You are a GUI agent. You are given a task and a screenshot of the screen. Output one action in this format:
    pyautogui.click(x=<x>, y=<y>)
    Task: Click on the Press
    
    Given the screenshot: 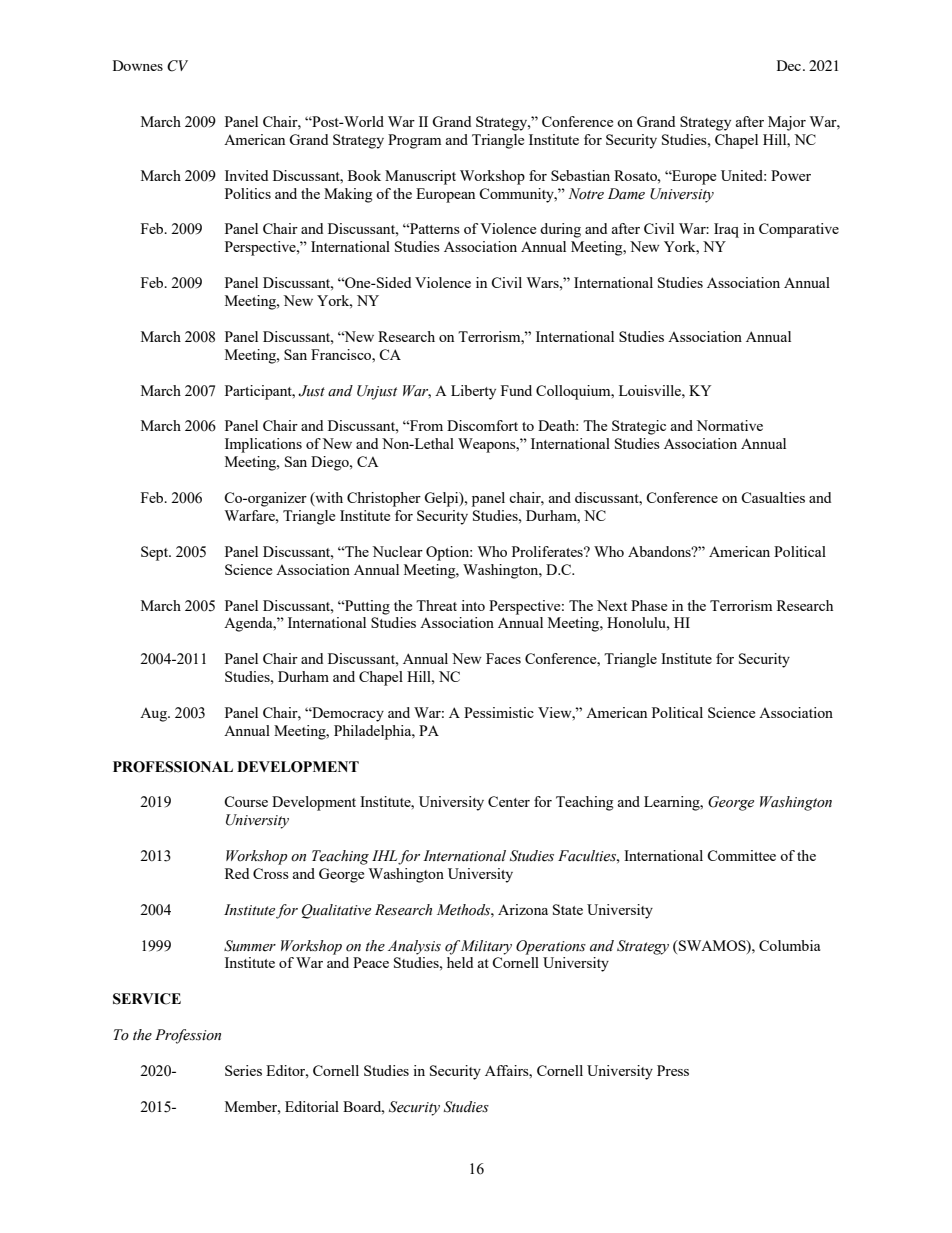 What is the action you would take?
    pyautogui.click(x=673, y=1070)
